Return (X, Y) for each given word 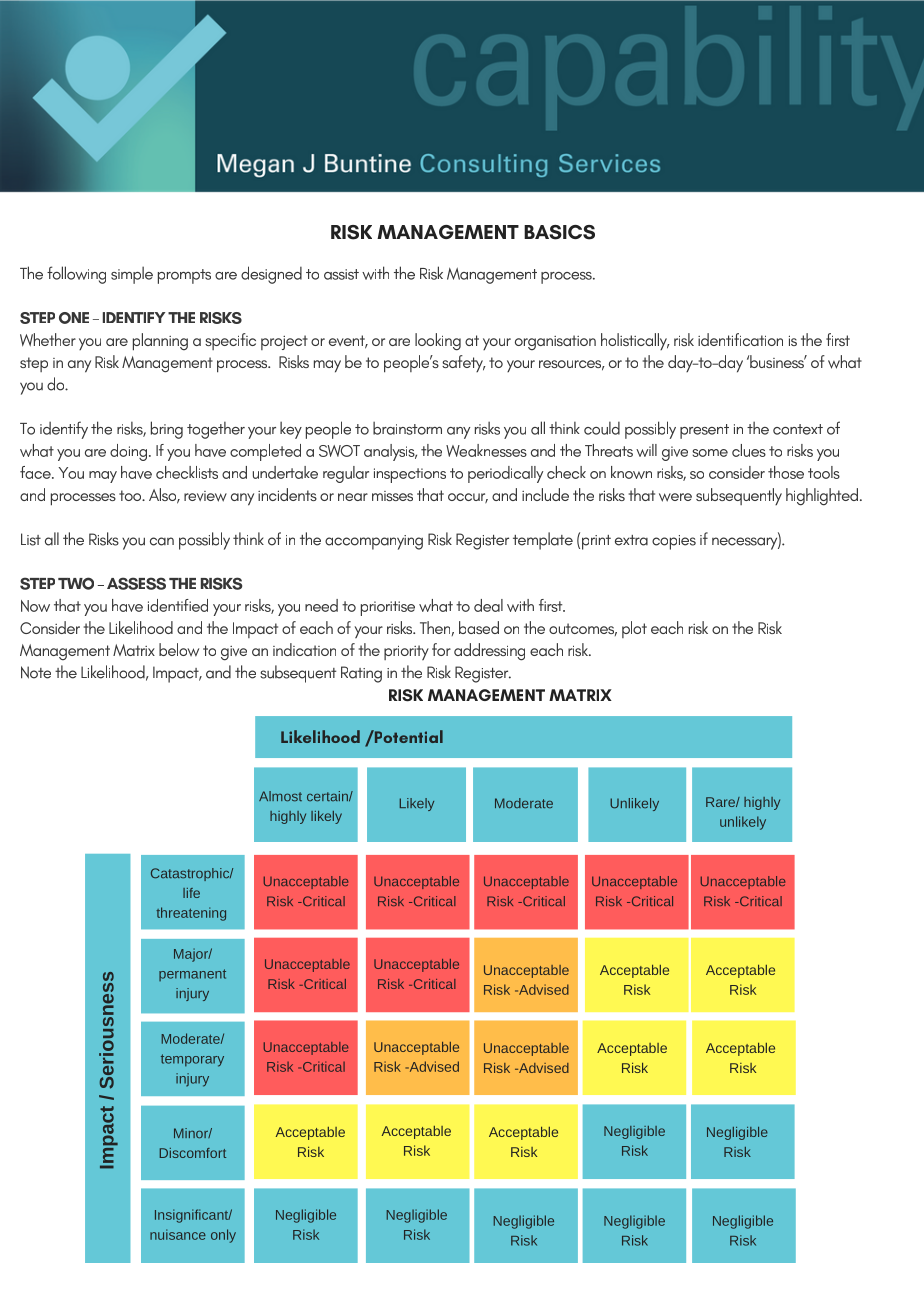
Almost (280, 796)
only (223, 1236)
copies (674, 542)
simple (132, 275)
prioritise (388, 608)
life (191, 893)
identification (740, 339)
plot (634, 629)
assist (341, 274)
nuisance (178, 1234)
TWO (76, 583)
